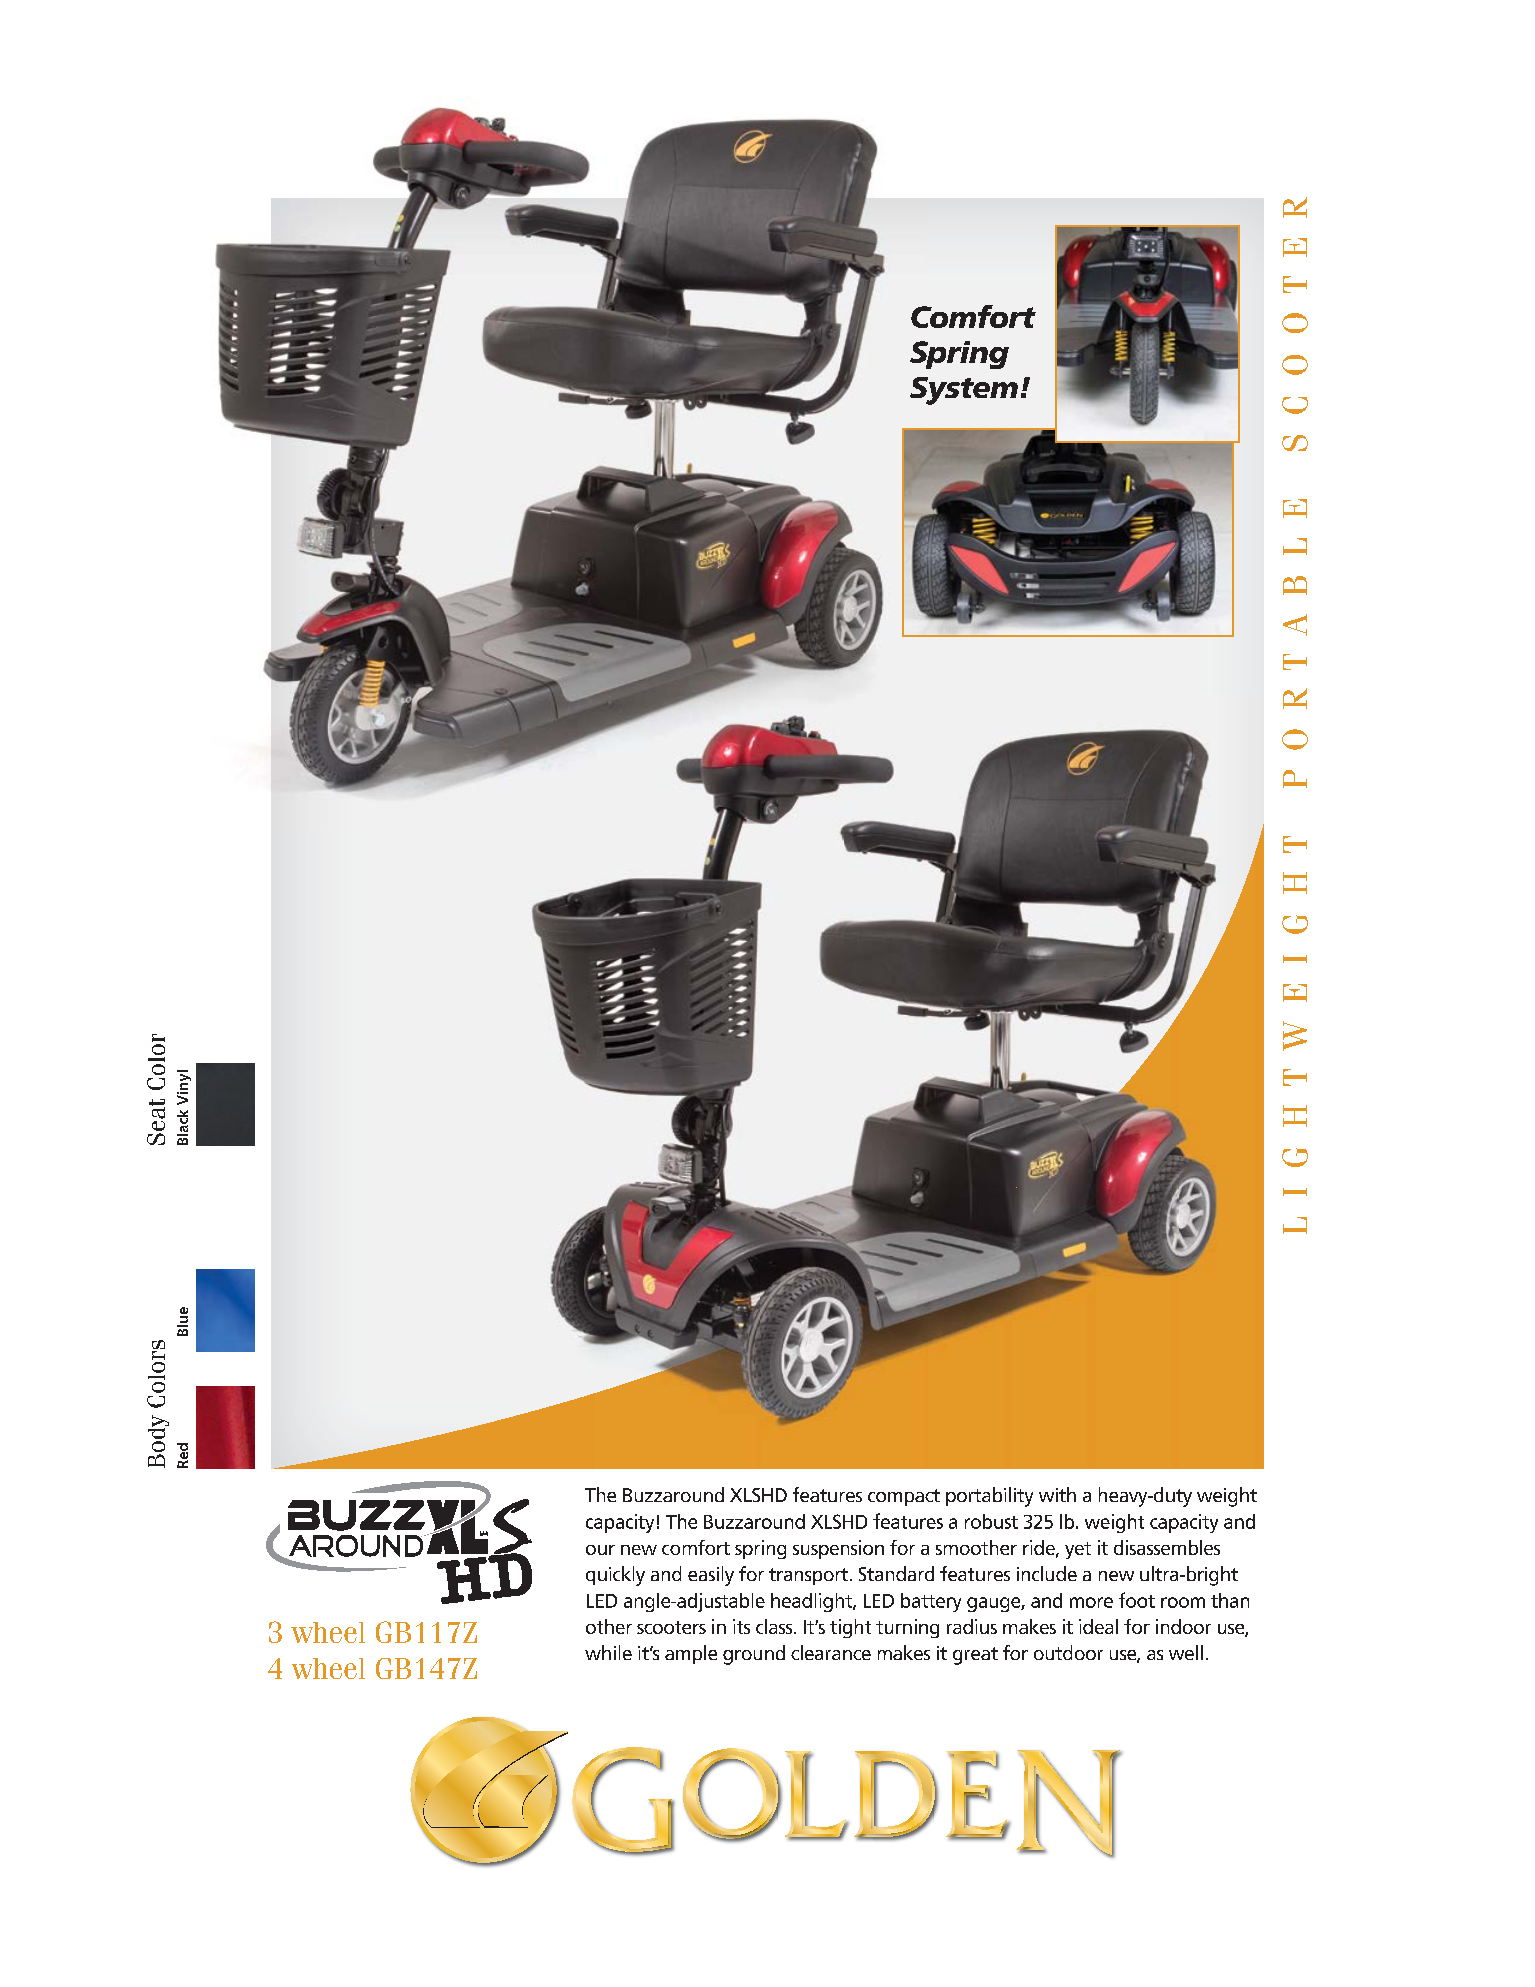  Describe the element at coordinates (964, 391) in the screenshot. I see `System` at that location.
